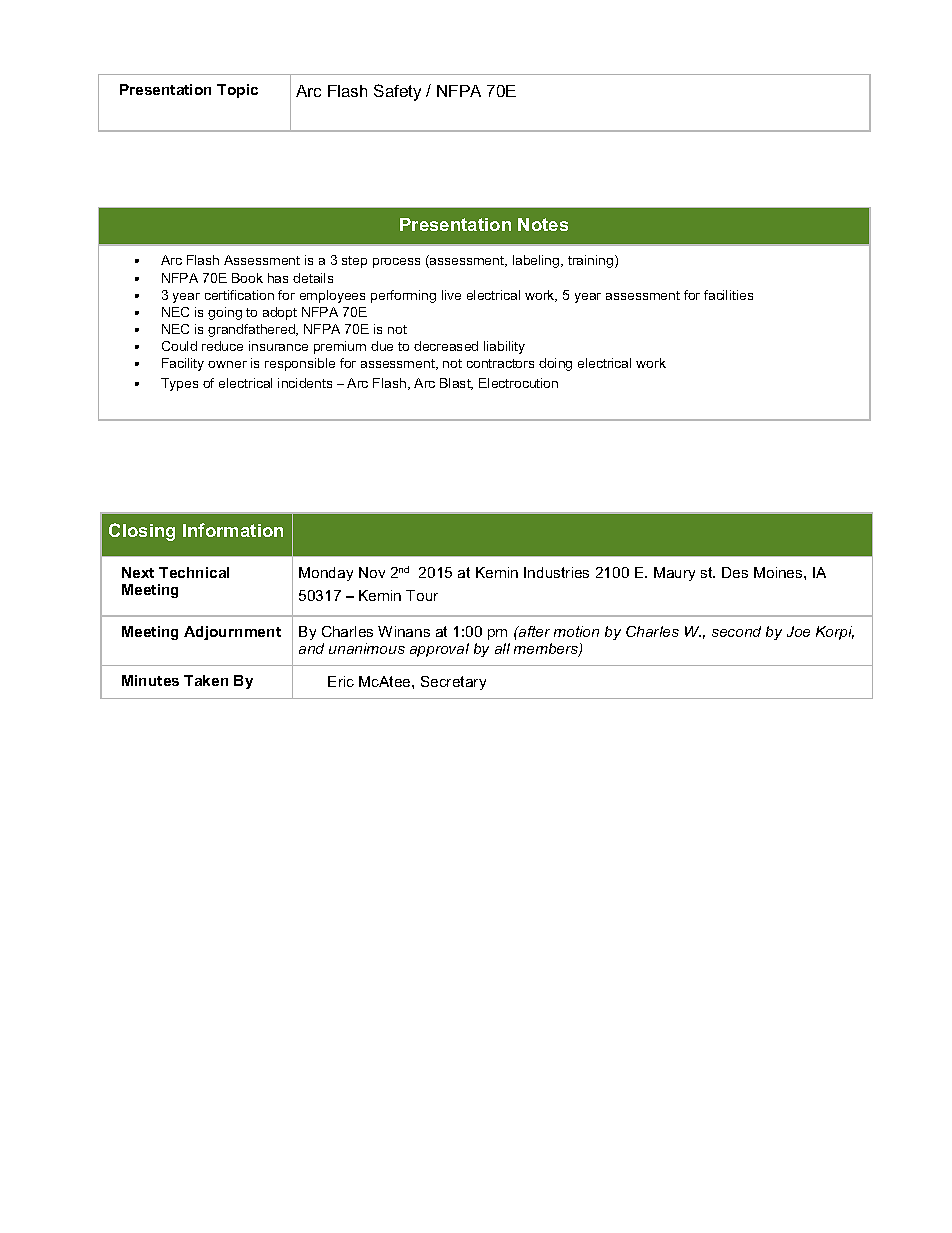 This screenshot has width=952, height=1233. Describe the element at coordinates (237, 91) in the screenshot. I see `Topic` at that location.
